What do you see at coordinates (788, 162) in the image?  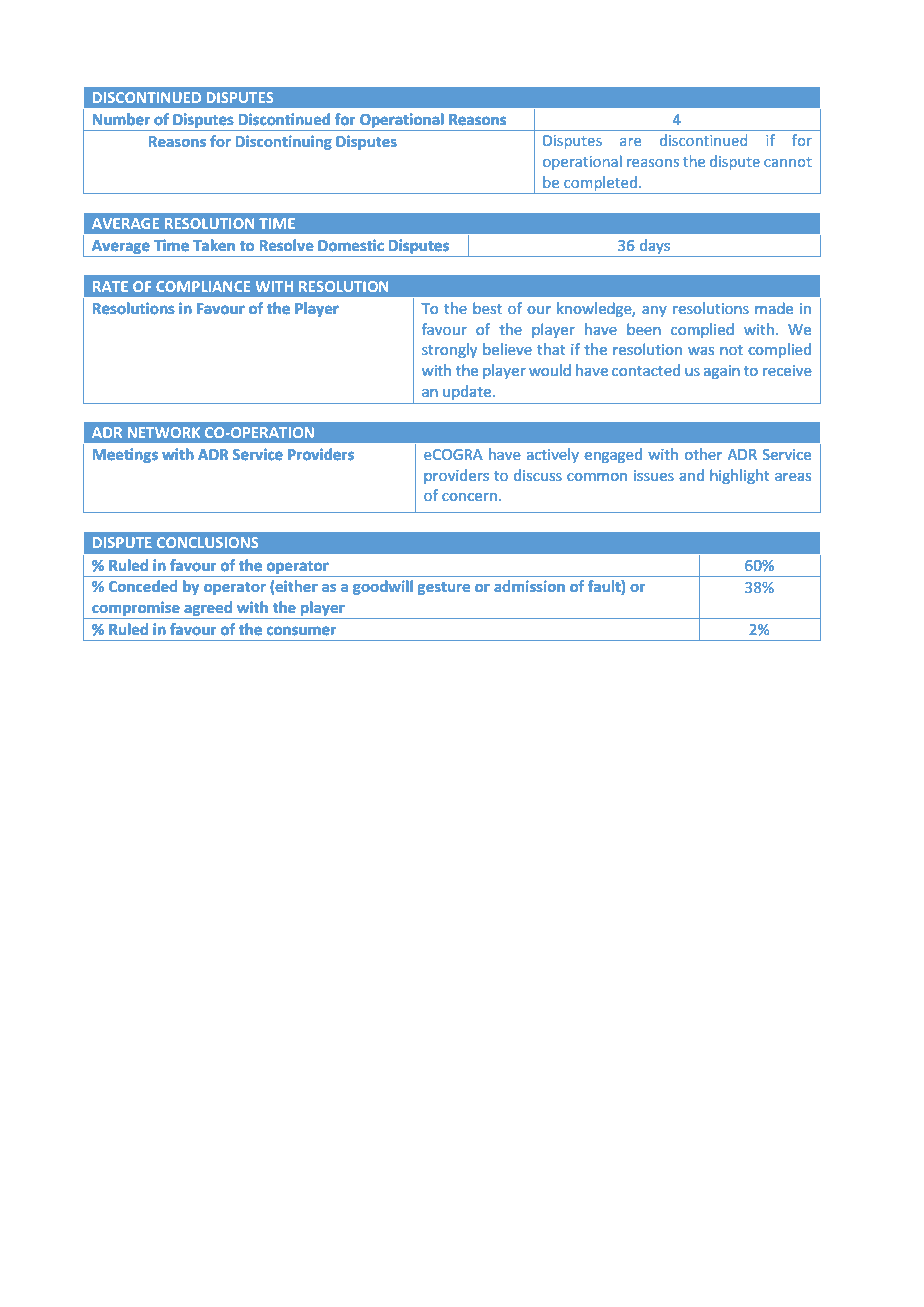 I see `cannot` at bounding box center [788, 162].
